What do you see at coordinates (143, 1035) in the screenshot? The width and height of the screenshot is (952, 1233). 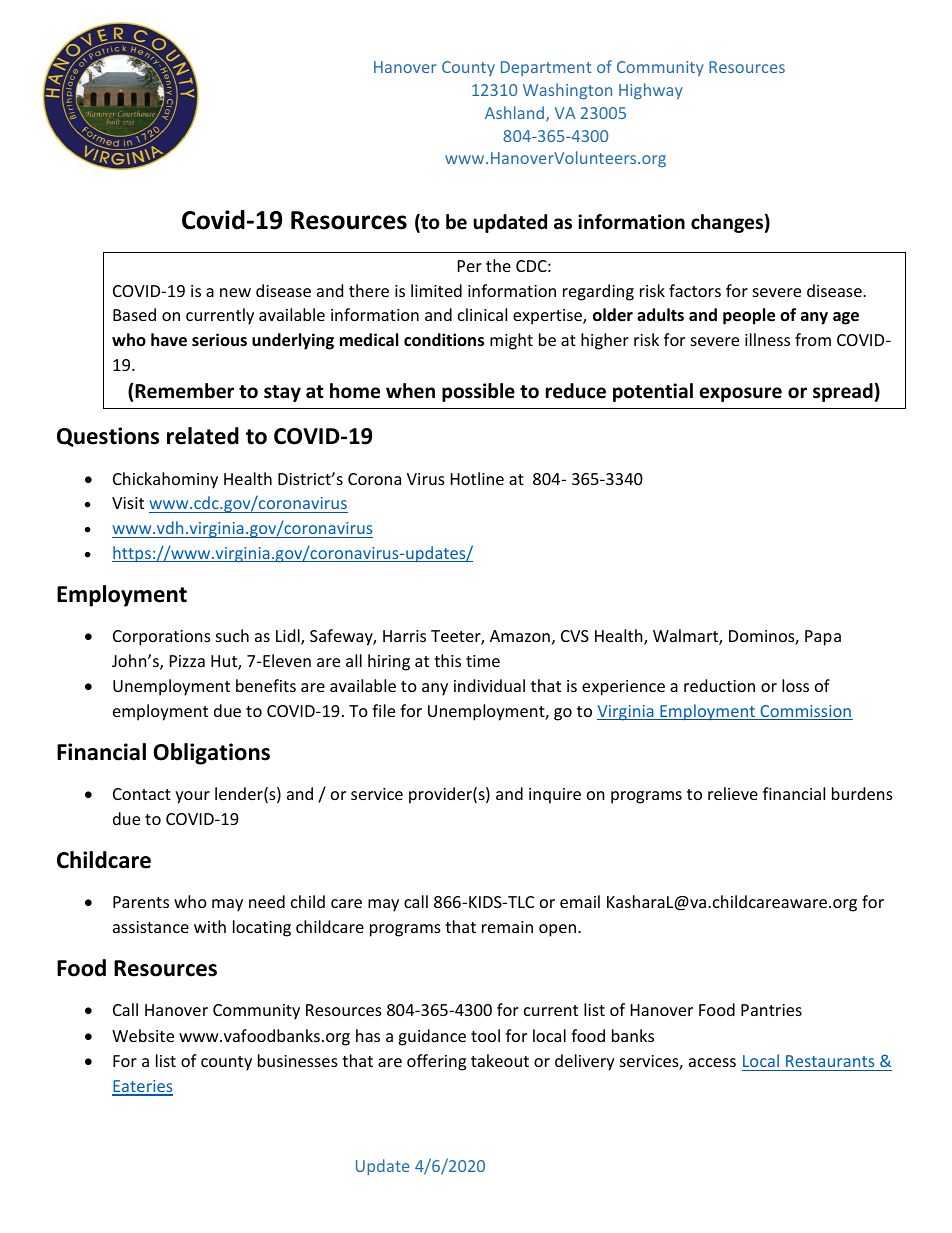 I see `Website` at bounding box center [143, 1035].
